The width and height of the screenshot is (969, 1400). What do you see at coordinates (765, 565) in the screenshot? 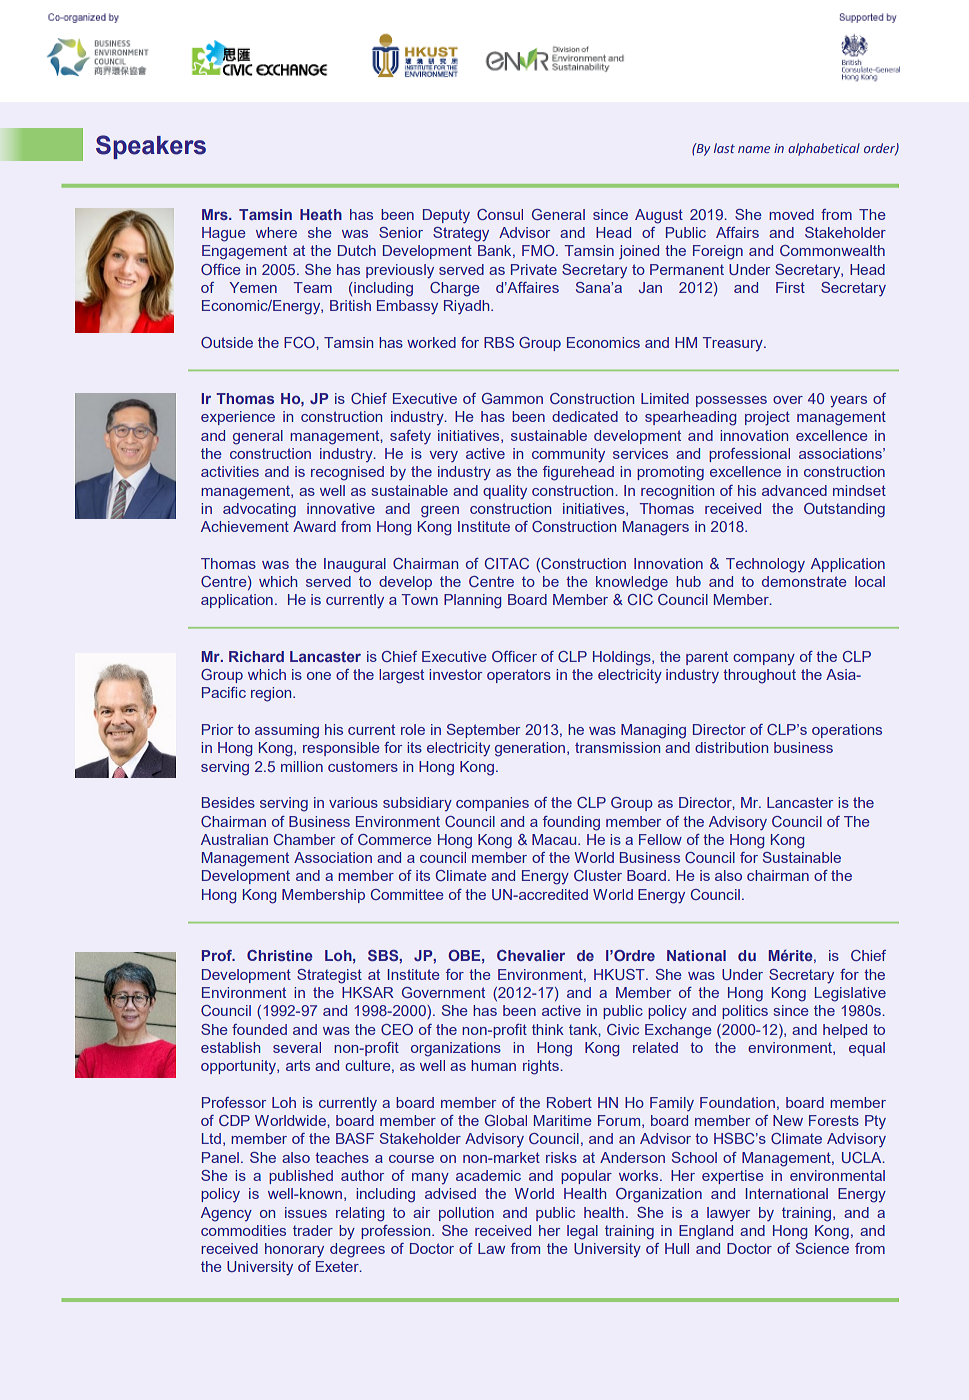
I see `Technology` at bounding box center [765, 565].
